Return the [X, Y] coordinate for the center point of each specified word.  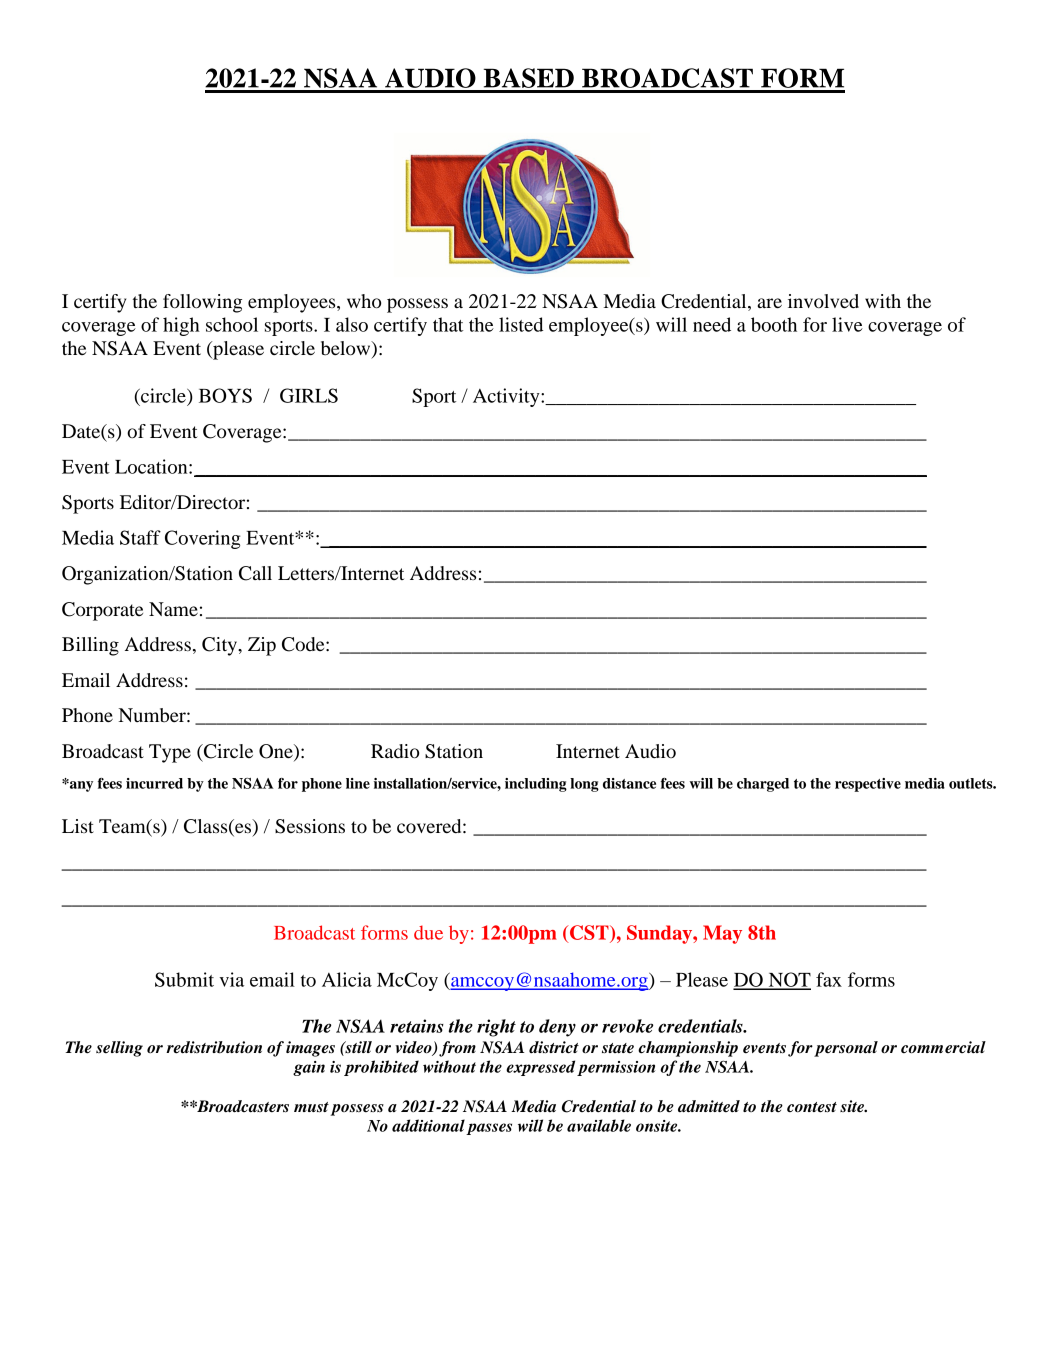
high [181, 326]
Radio [395, 751]
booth [774, 324]
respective [868, 785]
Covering [202, 539]
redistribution [214, 1047]
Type [170, 753]
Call [255, 573]
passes [489, 1129]
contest [812, 1107]
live [847, 324]
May [722, 934]
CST [589, 932]
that [448, 324]
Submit [184, 979]
